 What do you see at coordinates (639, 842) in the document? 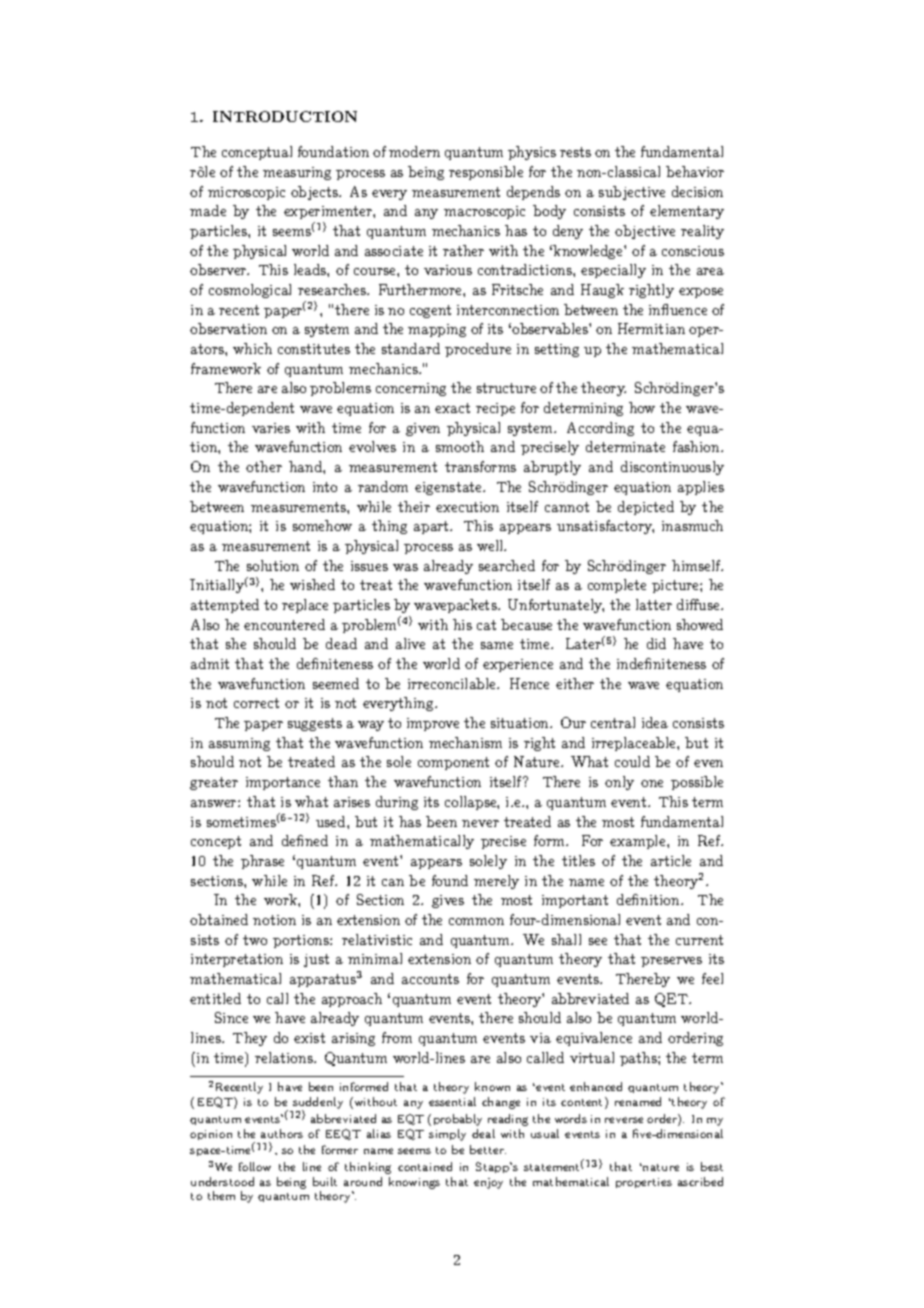
I see `example` at bounding box center [639, 842].
